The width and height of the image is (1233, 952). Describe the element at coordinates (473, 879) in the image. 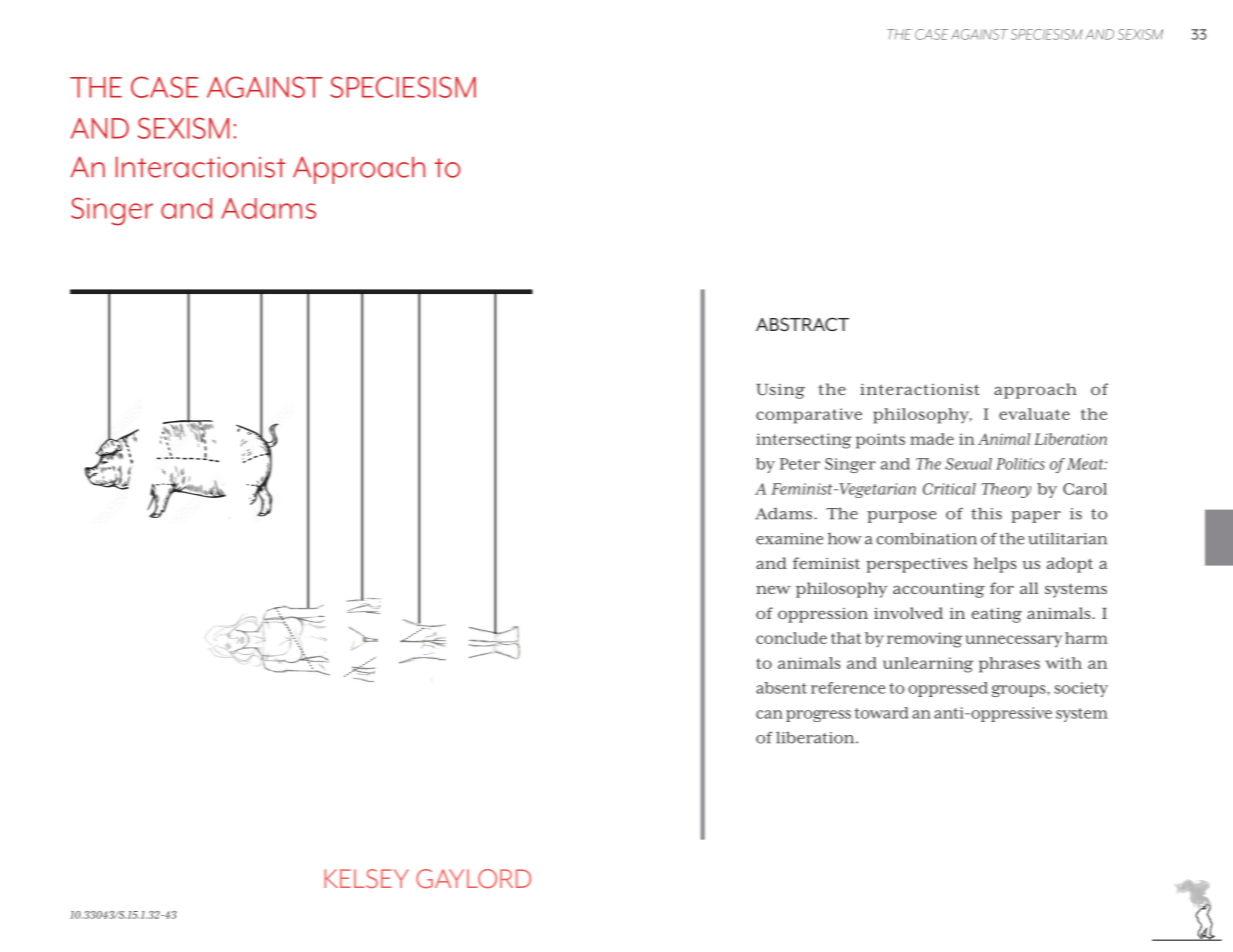

I see `GAYLORD` at that location.
